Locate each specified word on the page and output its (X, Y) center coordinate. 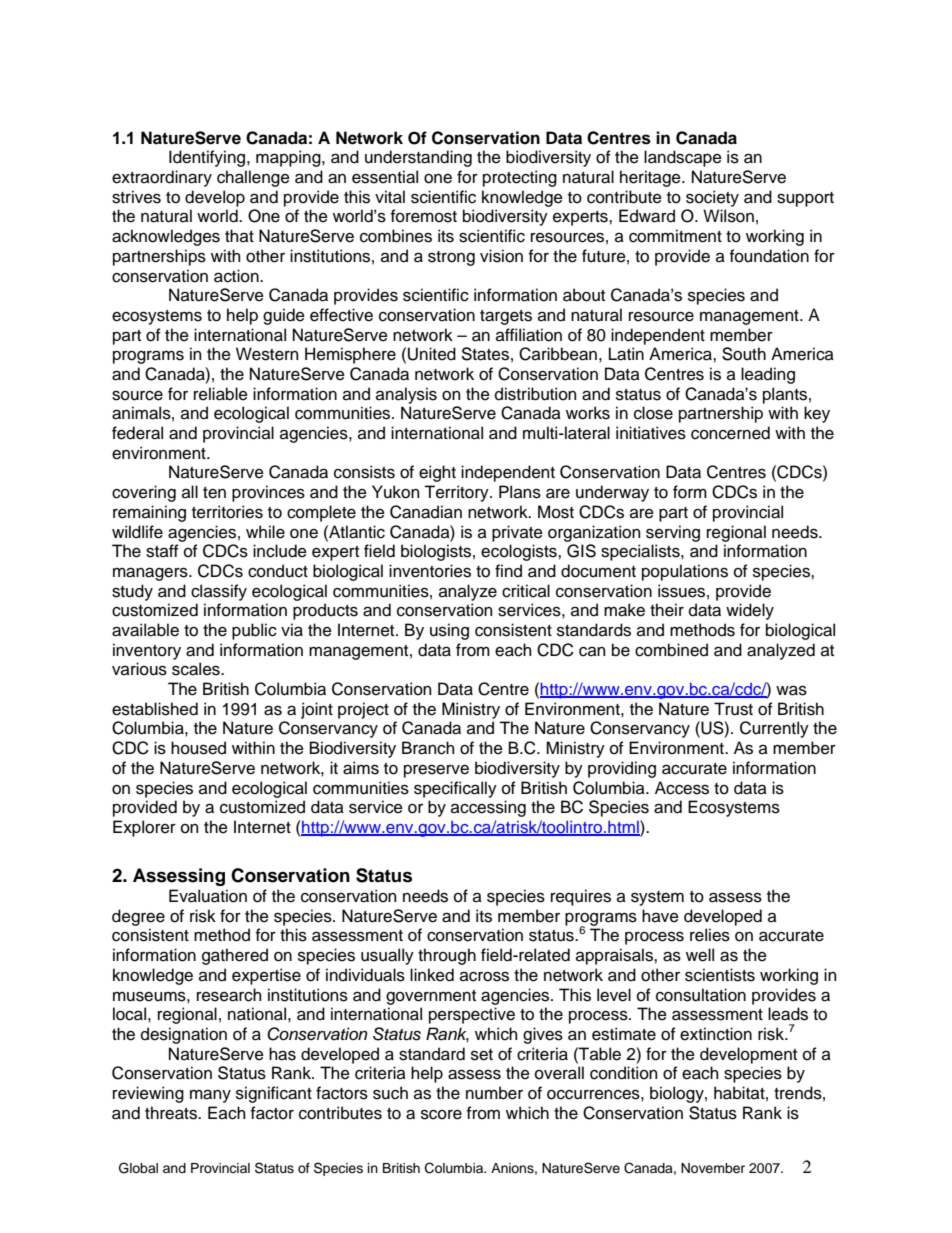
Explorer (144, 828)
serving (673, 533)
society (712, 198)
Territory (457, 493)
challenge (253, 178)
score (441, 1114)
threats (172, 1113)
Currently (774, 729)
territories (227, 512)
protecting (520, 178)
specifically (455, 789)
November (713, 1168)
